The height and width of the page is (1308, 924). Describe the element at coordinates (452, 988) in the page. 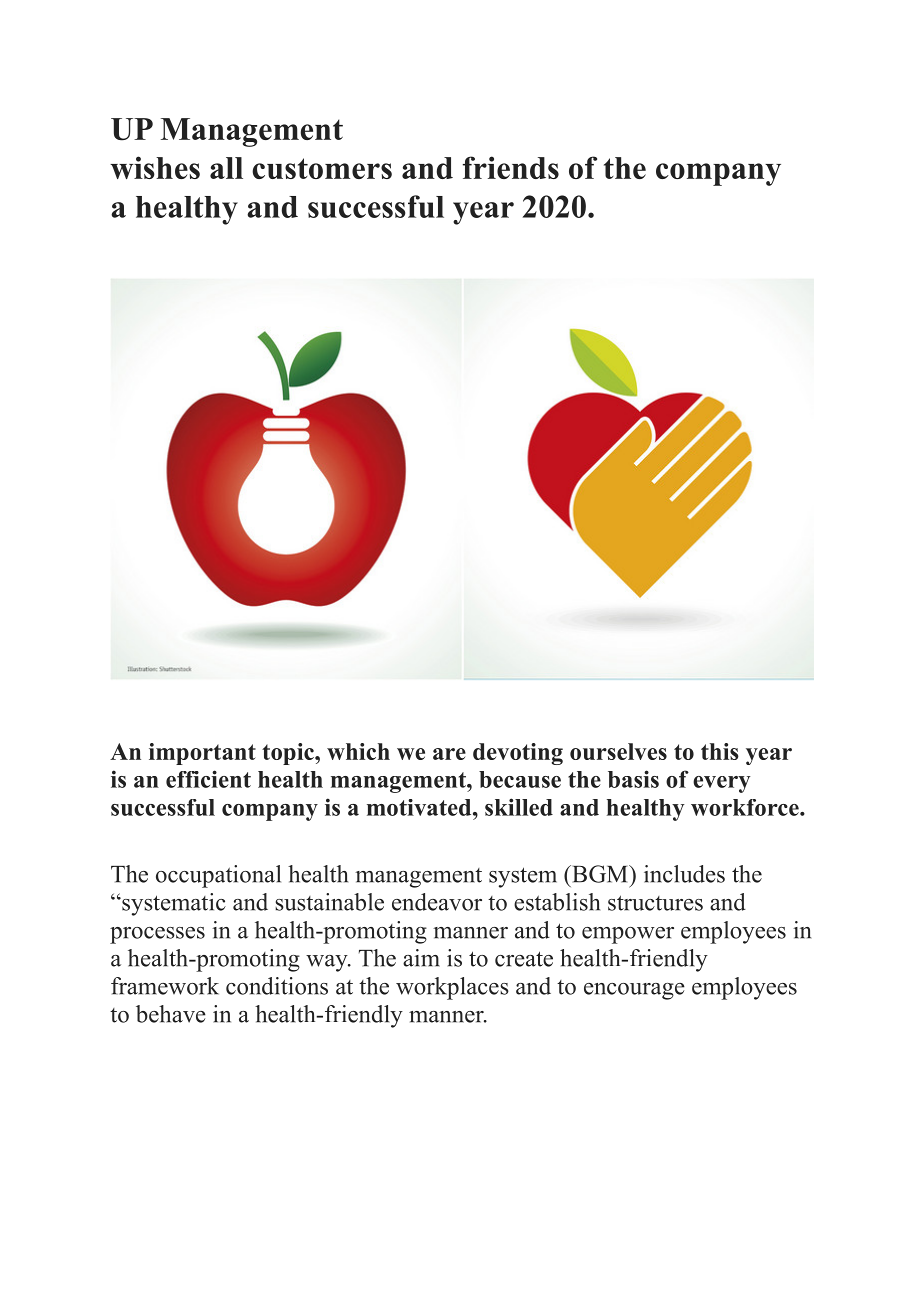

I see `workplaces` at that location.
